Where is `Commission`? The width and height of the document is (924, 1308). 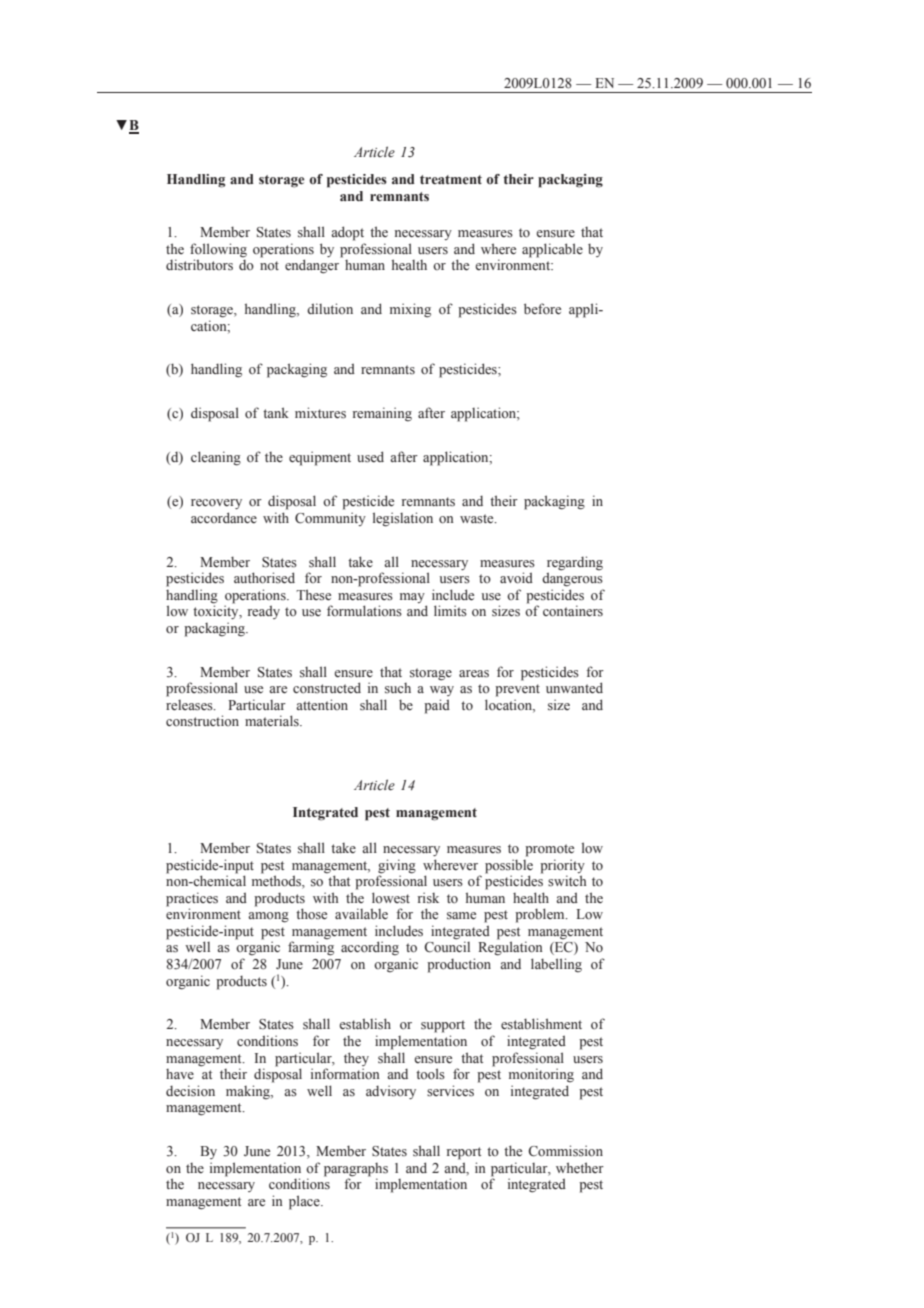 Commission is located at coordinates (565, 1151).
